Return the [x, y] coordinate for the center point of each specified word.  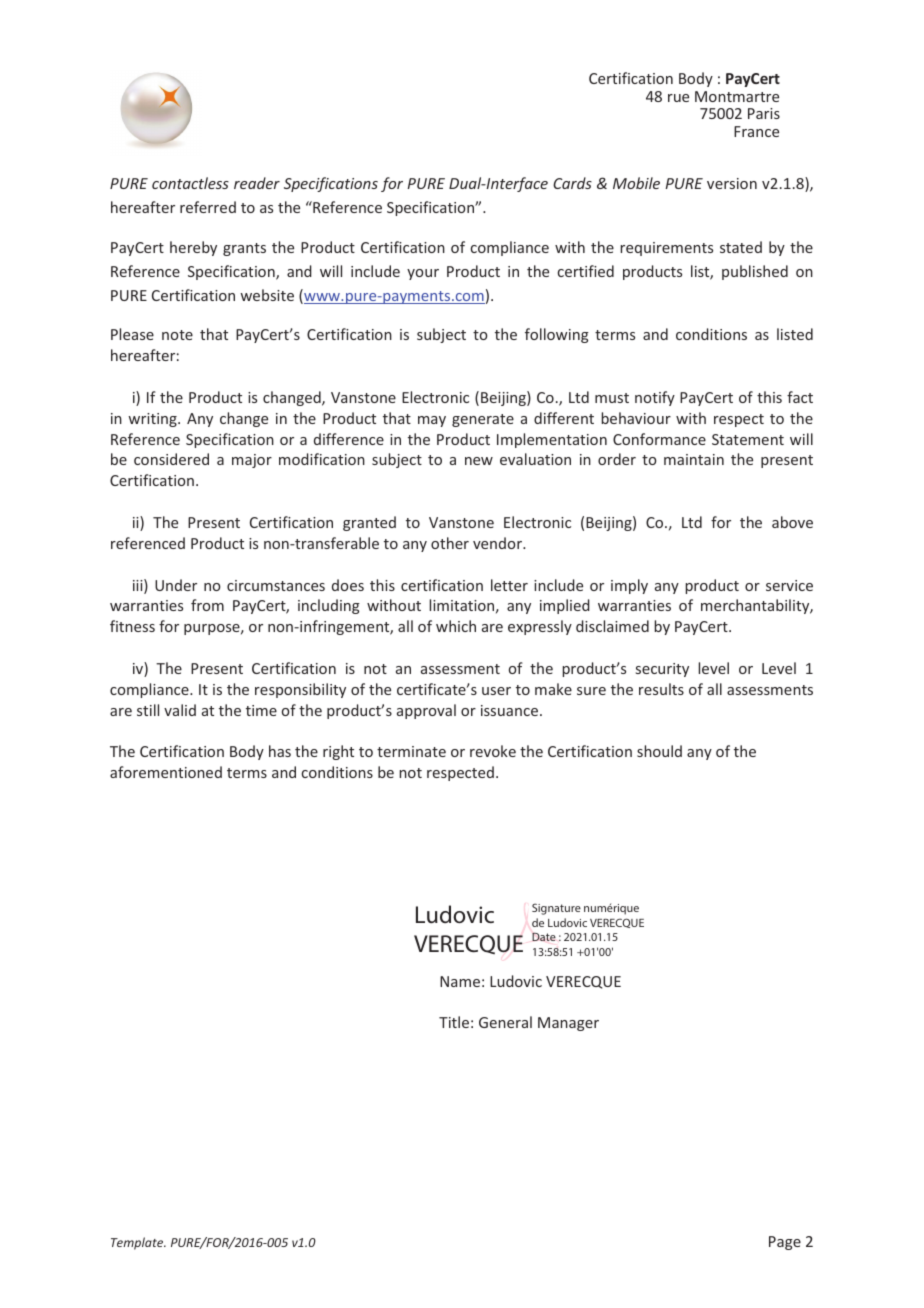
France [756, 131]
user [496, 691]
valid [180, 710]
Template [138, 1243]
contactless [190, 183]
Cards [572, 183]
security [662, 670]
